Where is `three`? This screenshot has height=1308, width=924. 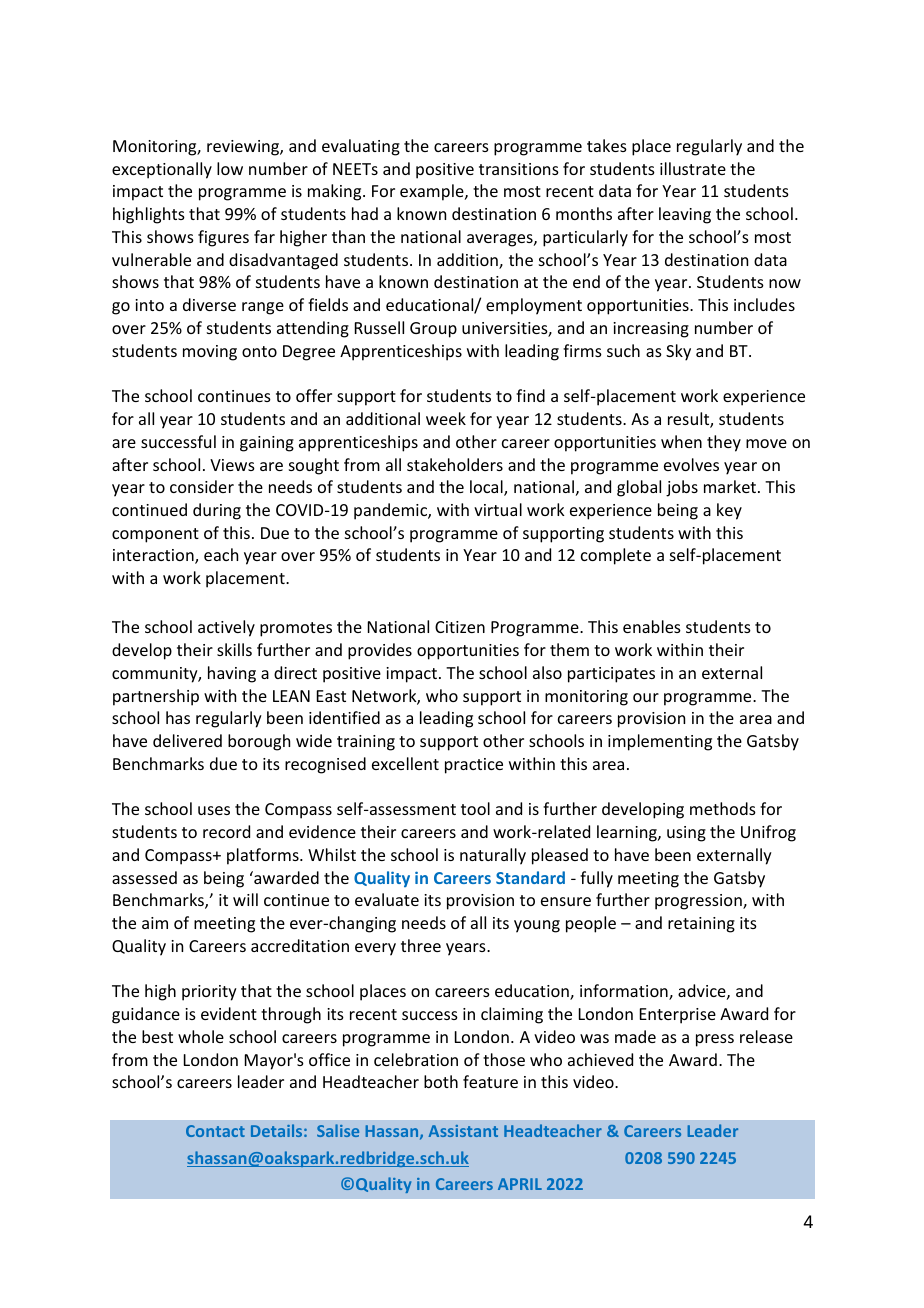
three is located at coordinates (421, 945).
